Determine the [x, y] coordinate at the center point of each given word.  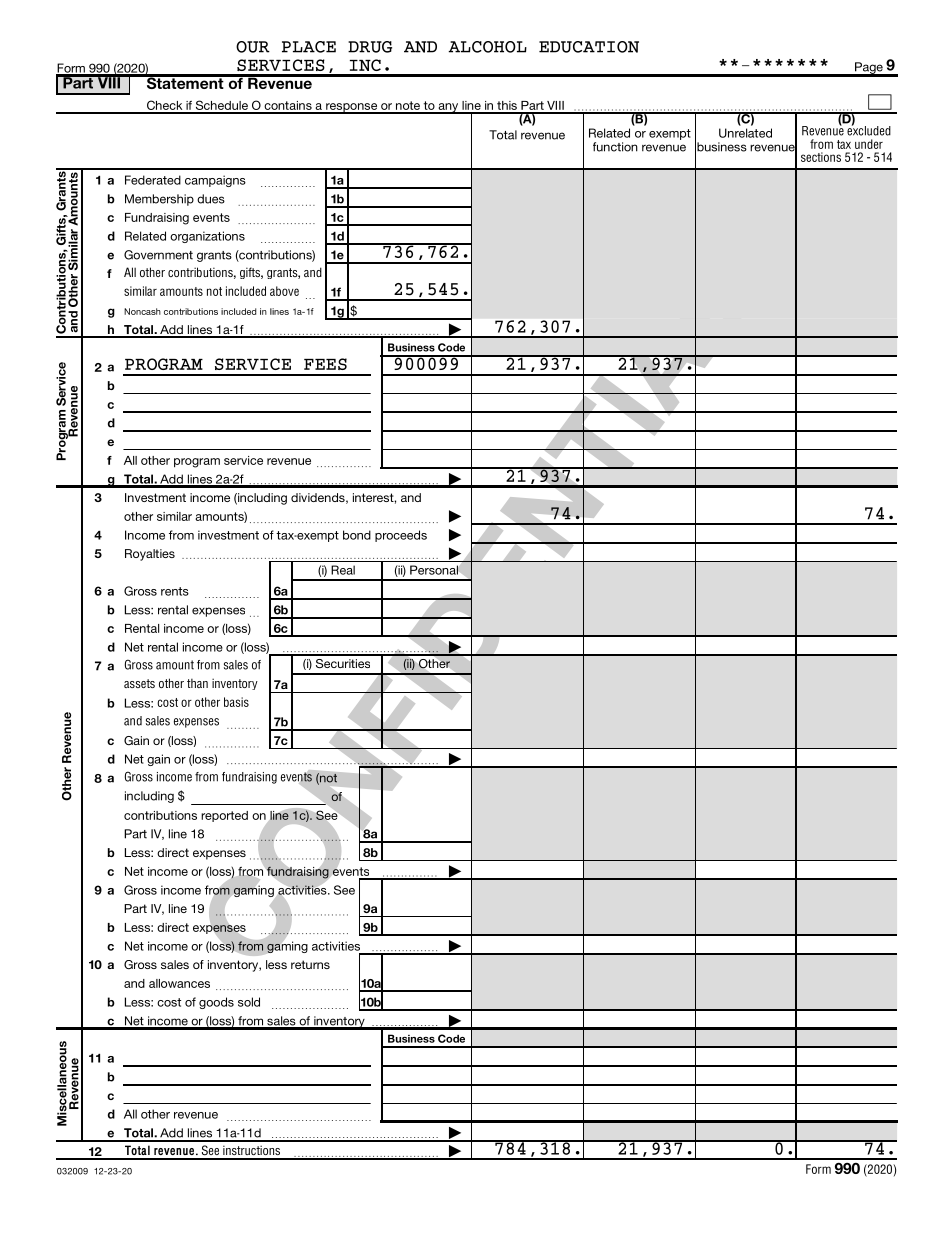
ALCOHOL [487, 47]
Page [869, 69]
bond [357, 535]
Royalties [150, 555]
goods [216, 1003]
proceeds [401, 536]
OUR [253, 47]
